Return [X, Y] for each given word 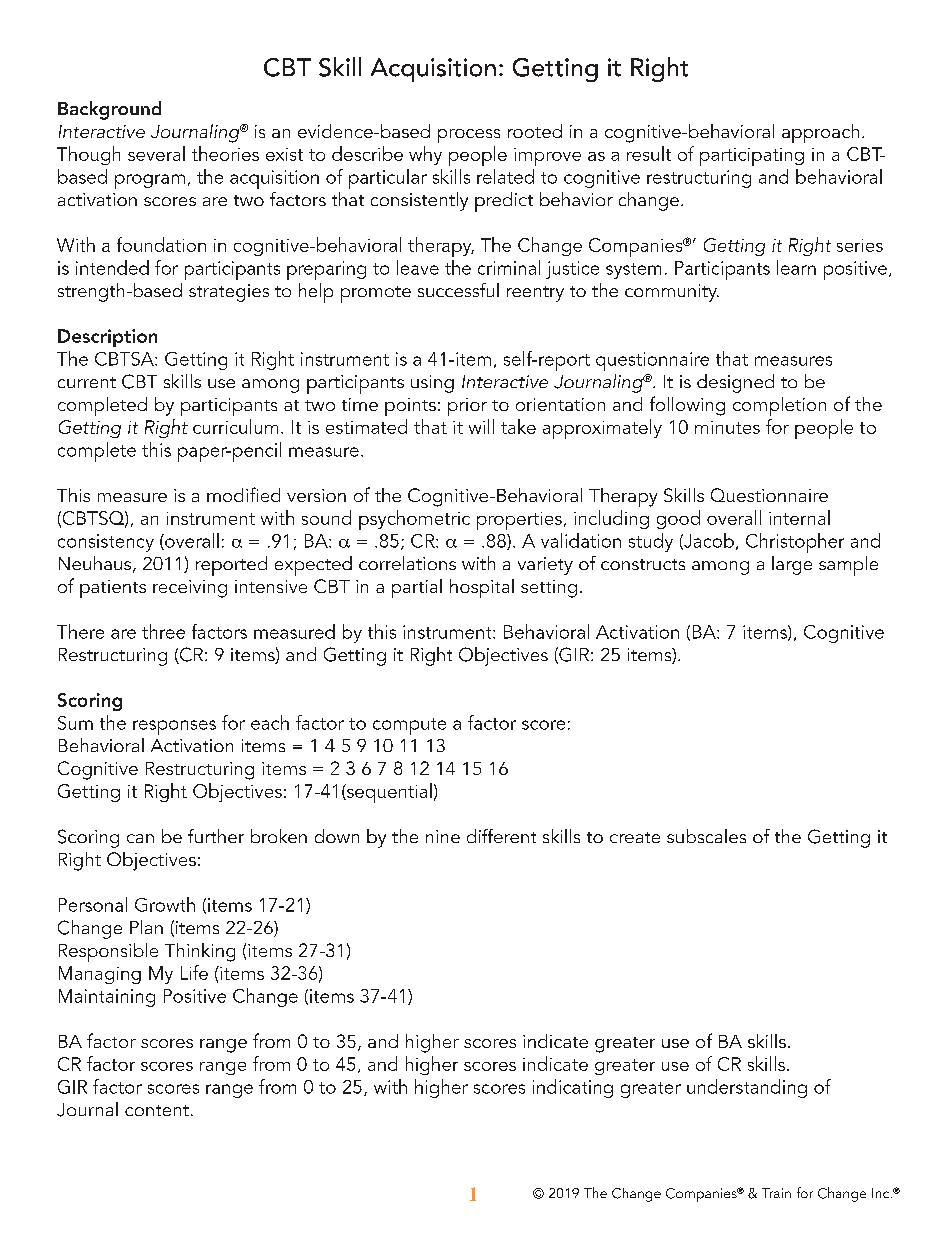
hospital [482, 588]
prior [467, 407]
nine [443, 836]
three [163, 631]
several [156, 153]
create [635, 837]
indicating [573, 1088]
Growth [165, 904]
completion [779, 406]
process [469, 136]
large [792, 565]
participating [752, 157]
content [157, 1110]
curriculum [235, 426]
